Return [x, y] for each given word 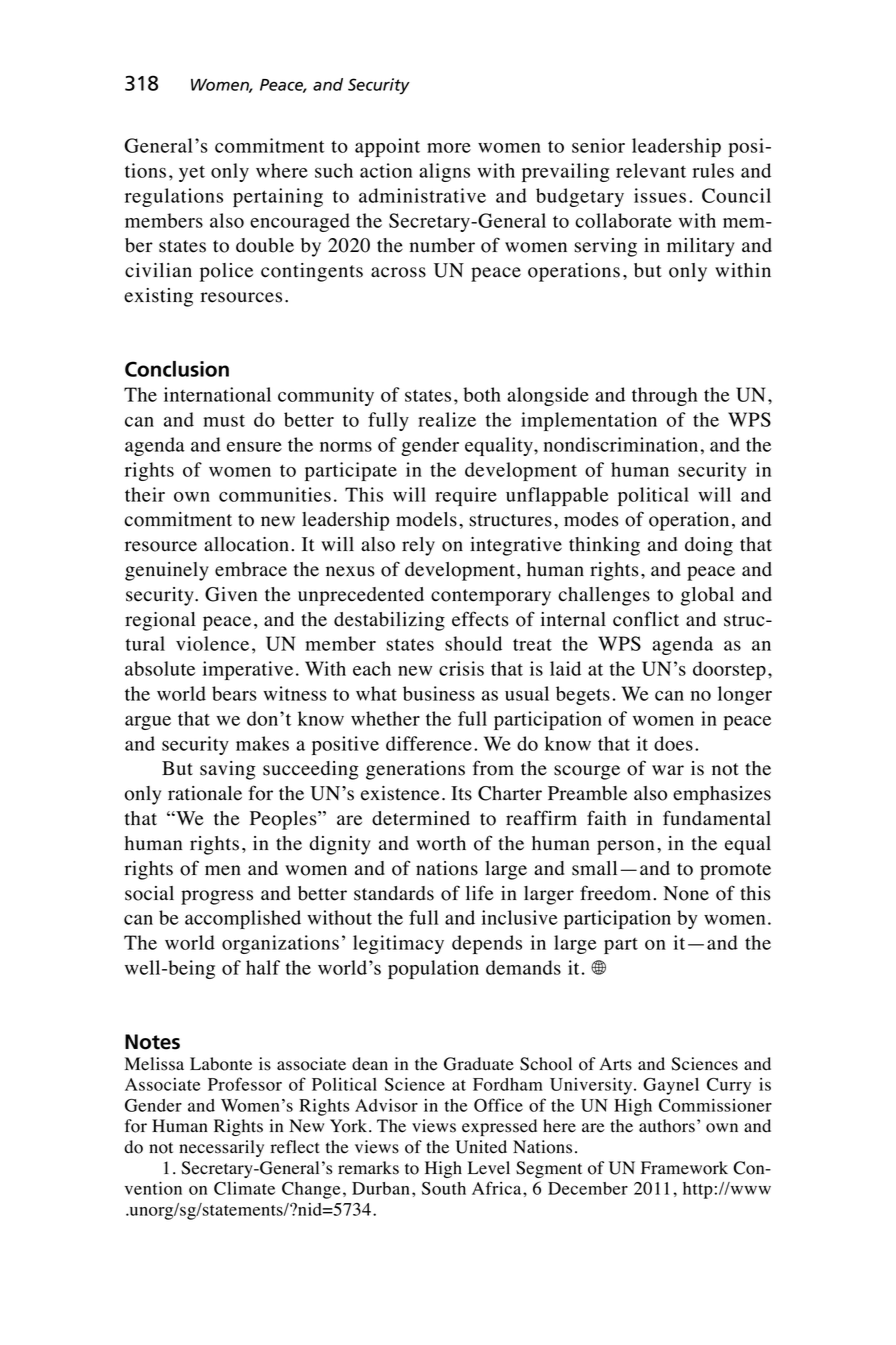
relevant [651, 170]
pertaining [278, 197]
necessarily [221, 1148]
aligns [444, 172]
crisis [461, 668]
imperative [248, 670]
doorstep [729, 670]
